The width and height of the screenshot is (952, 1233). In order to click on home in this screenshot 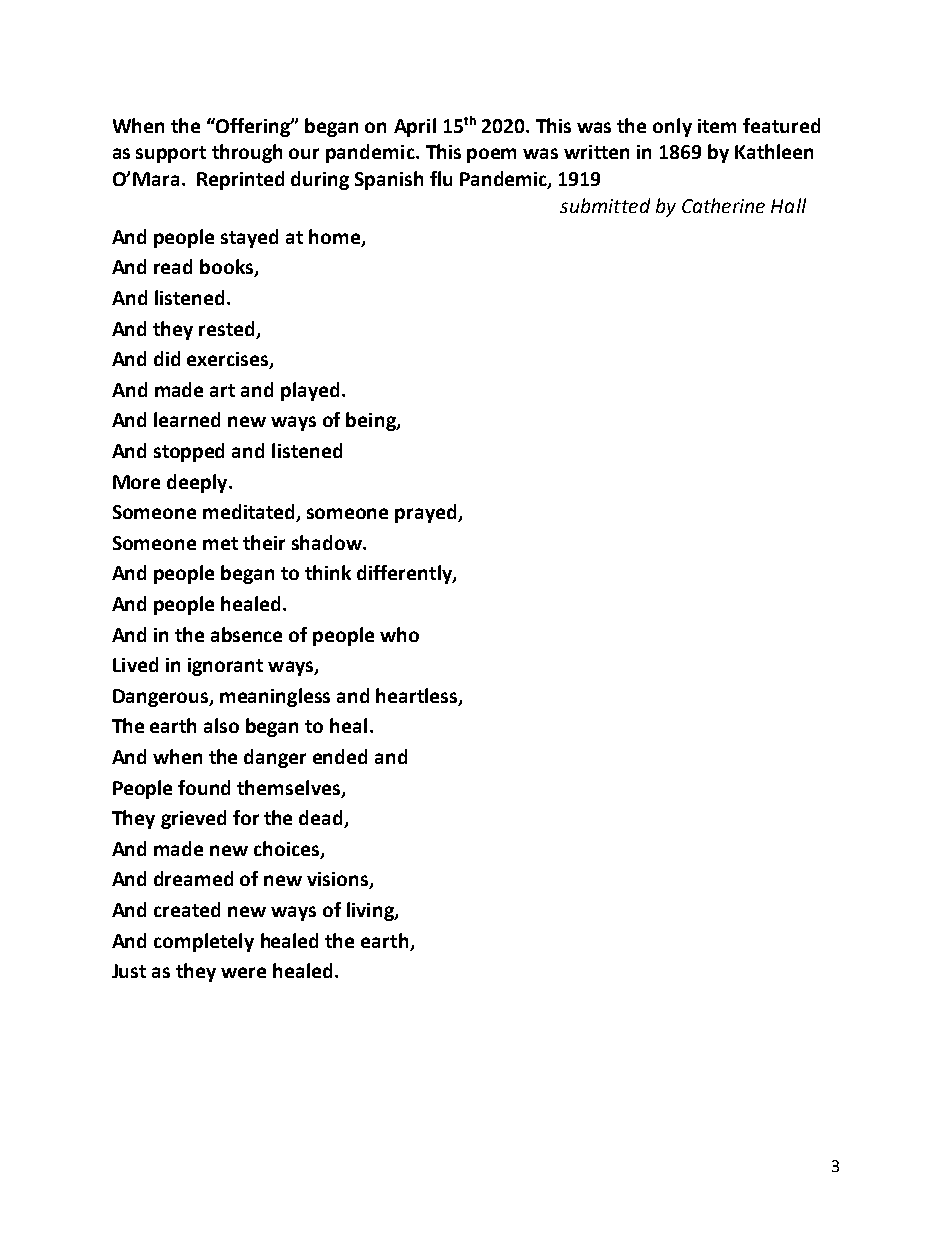, I will do `click(336, 237)`.
